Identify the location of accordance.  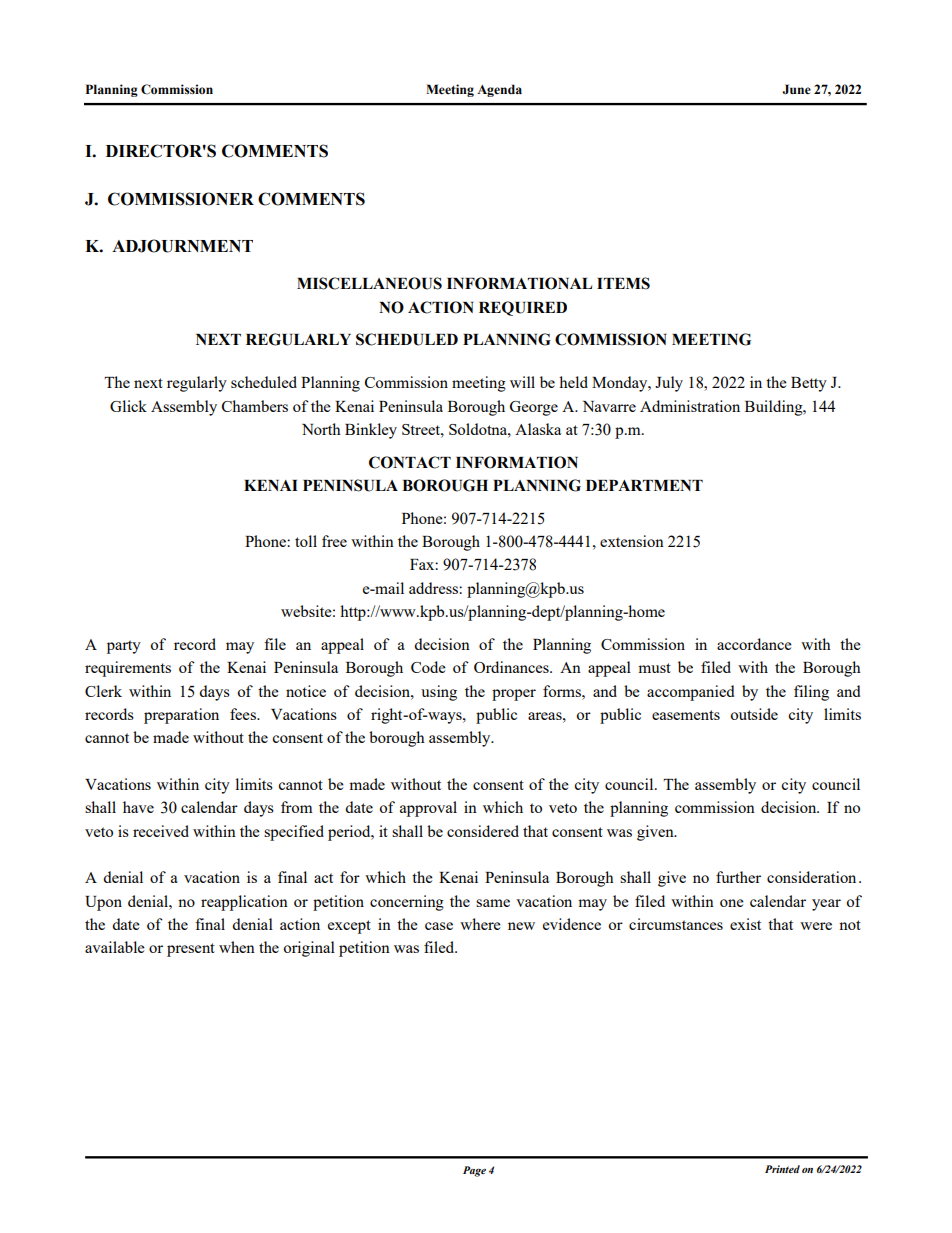
(754, 644).
